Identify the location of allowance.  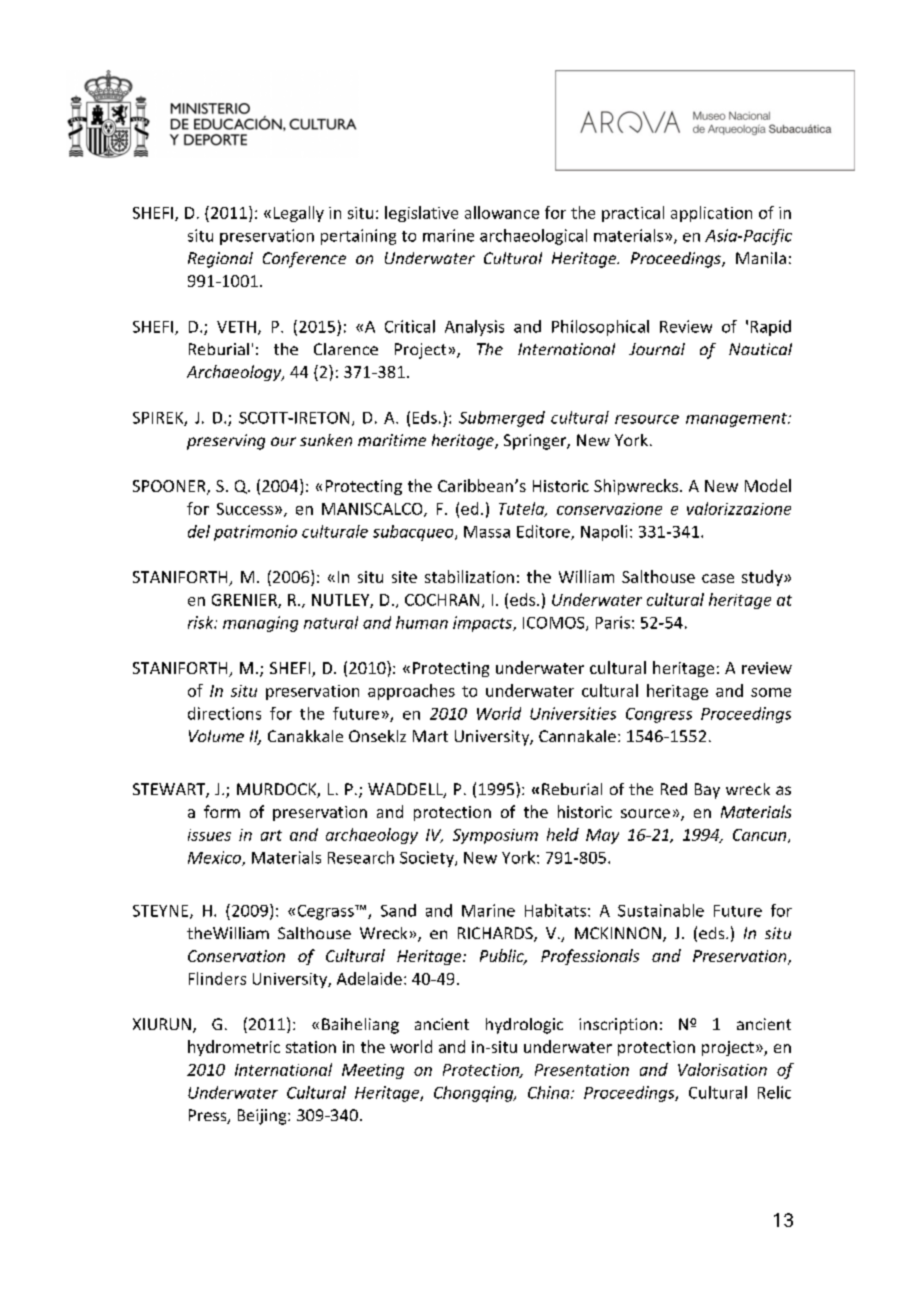
(502, 212).
